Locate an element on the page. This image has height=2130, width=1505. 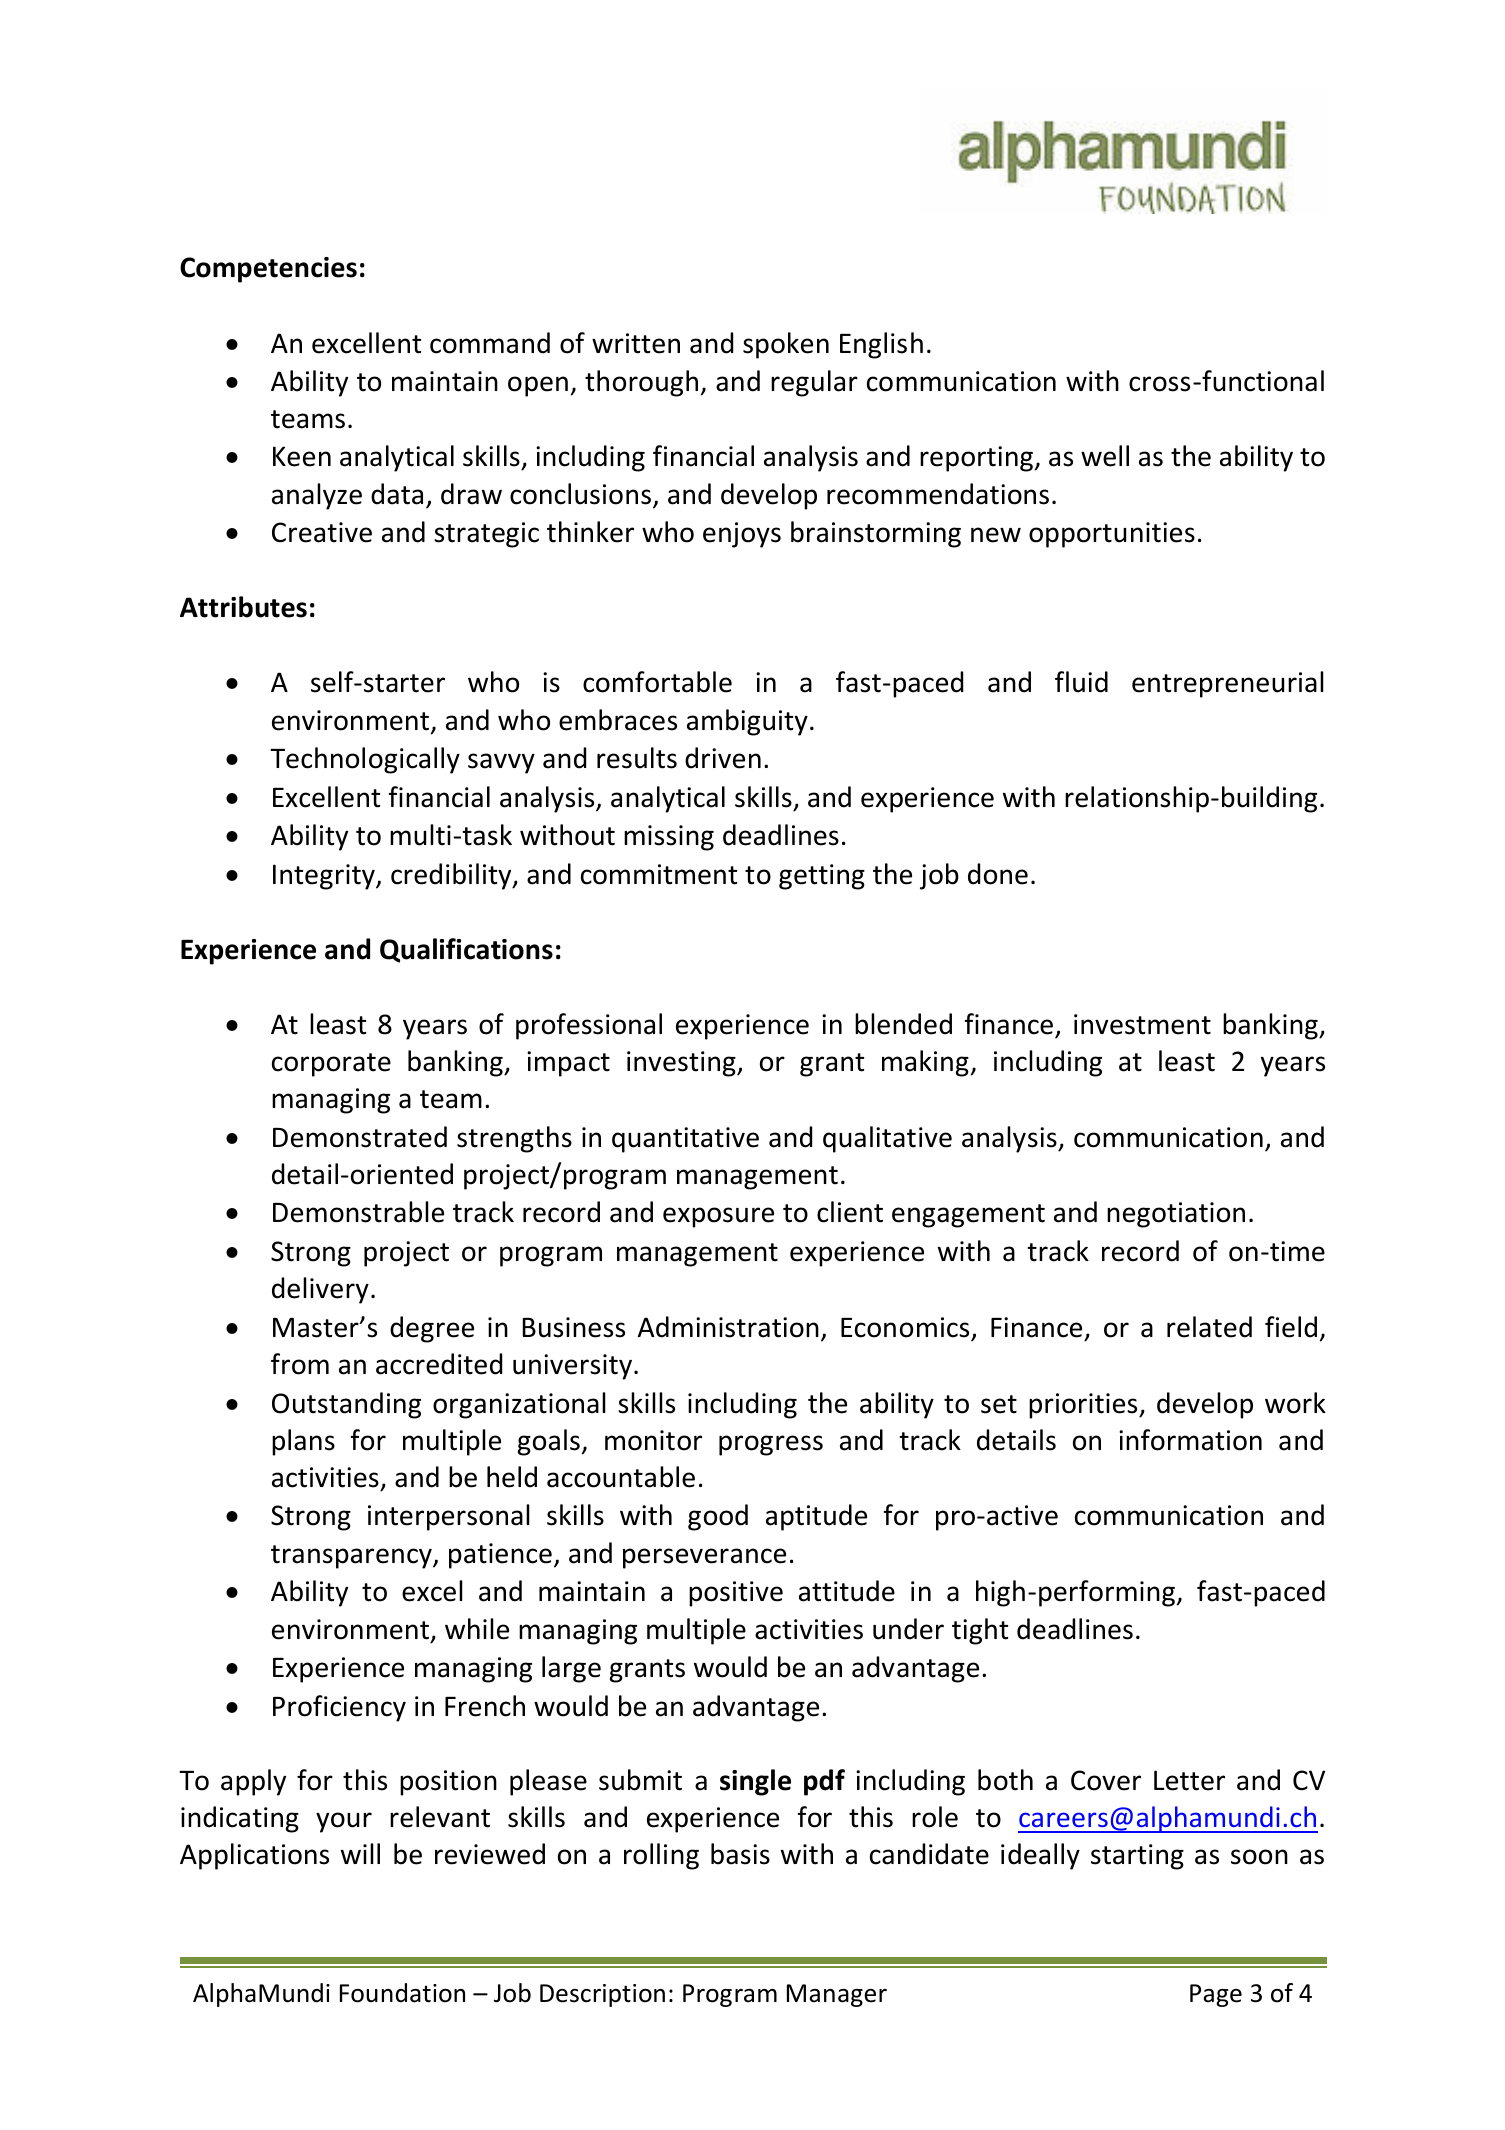
Attributes is located at coordinates (243, 607).
